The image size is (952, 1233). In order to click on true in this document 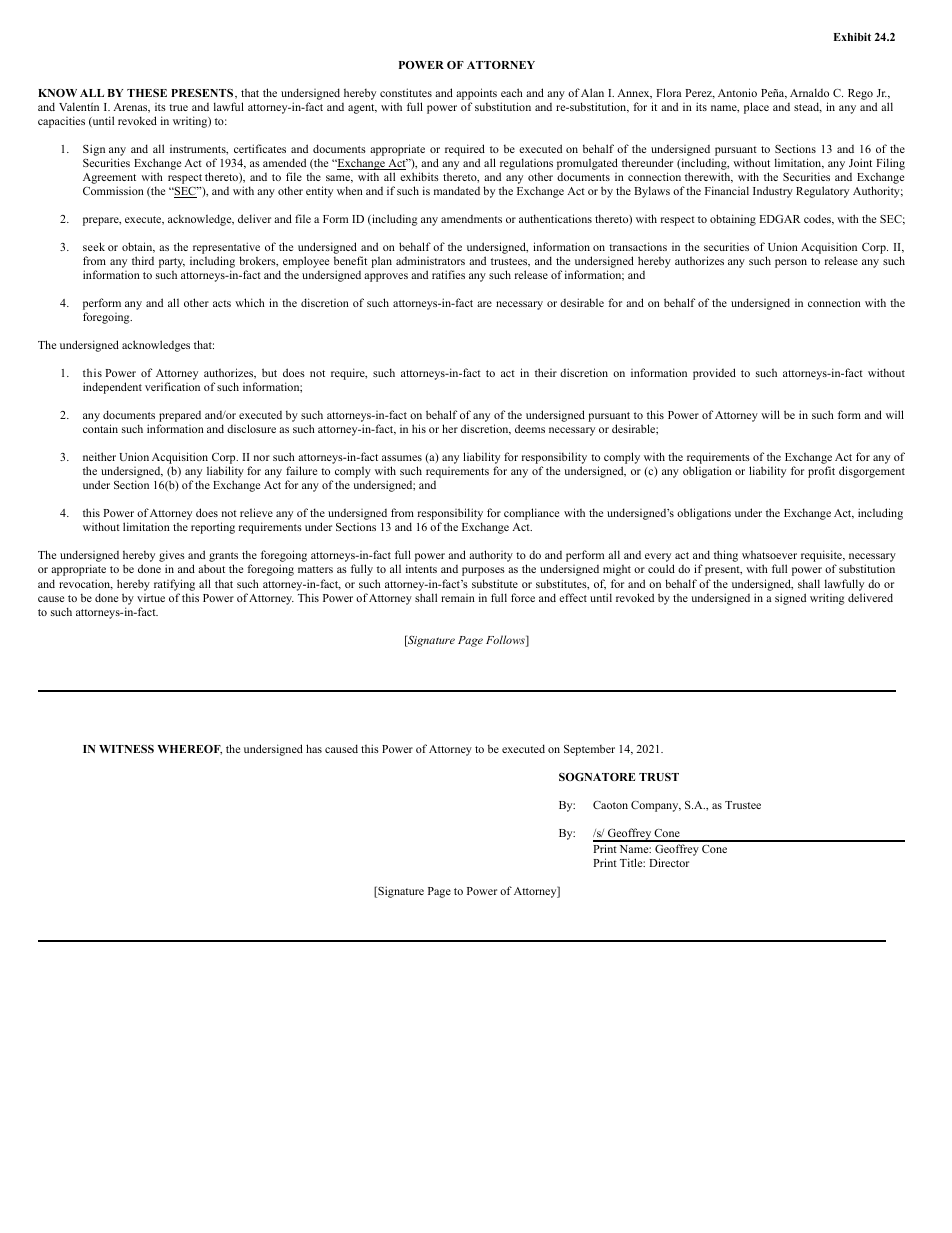, I will do `click(178, 107)`.
